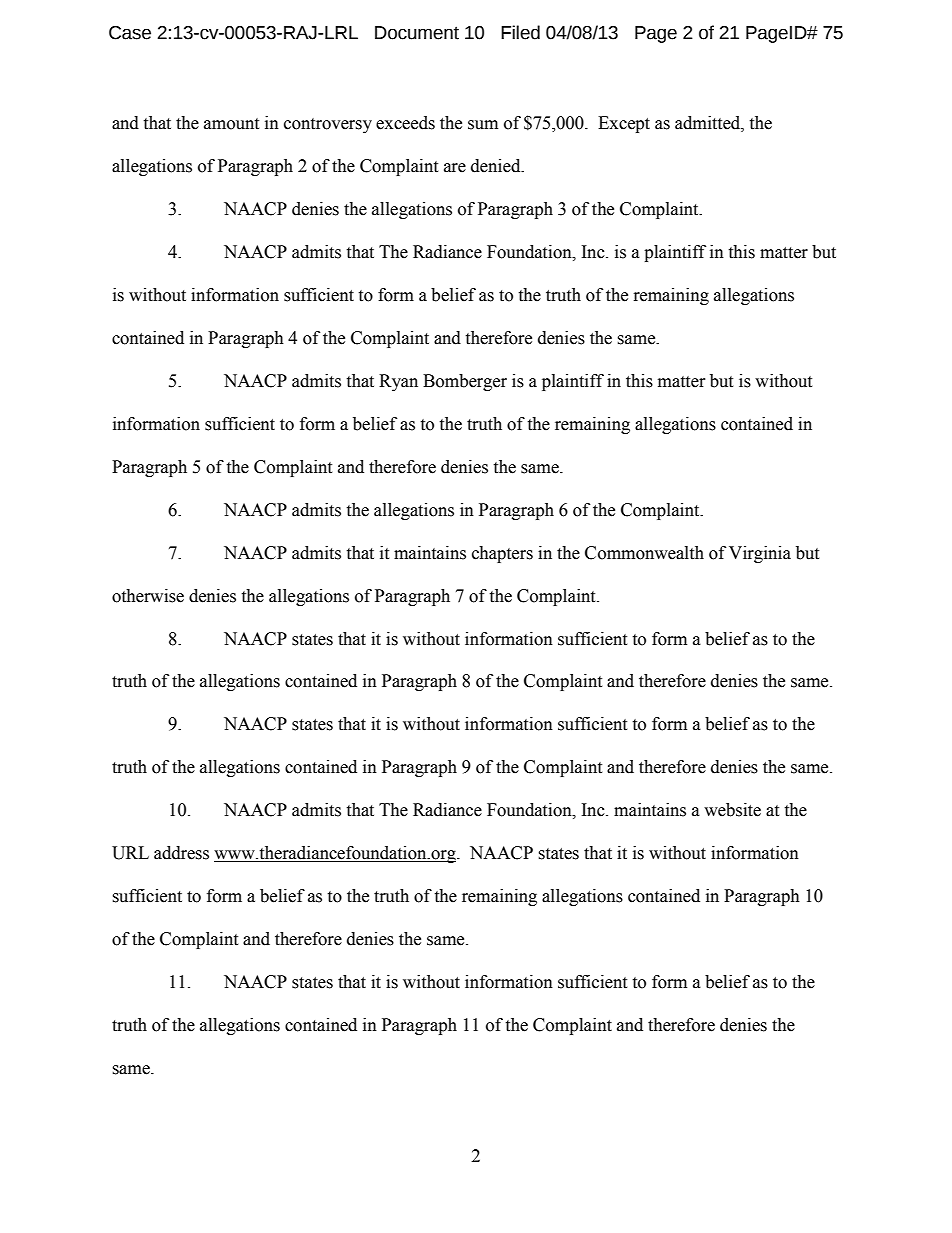 This page has height=1233, width=952. What do you see at coordinates (181, 853) in the page?
I see `address` at bounding box center [181, 853].
